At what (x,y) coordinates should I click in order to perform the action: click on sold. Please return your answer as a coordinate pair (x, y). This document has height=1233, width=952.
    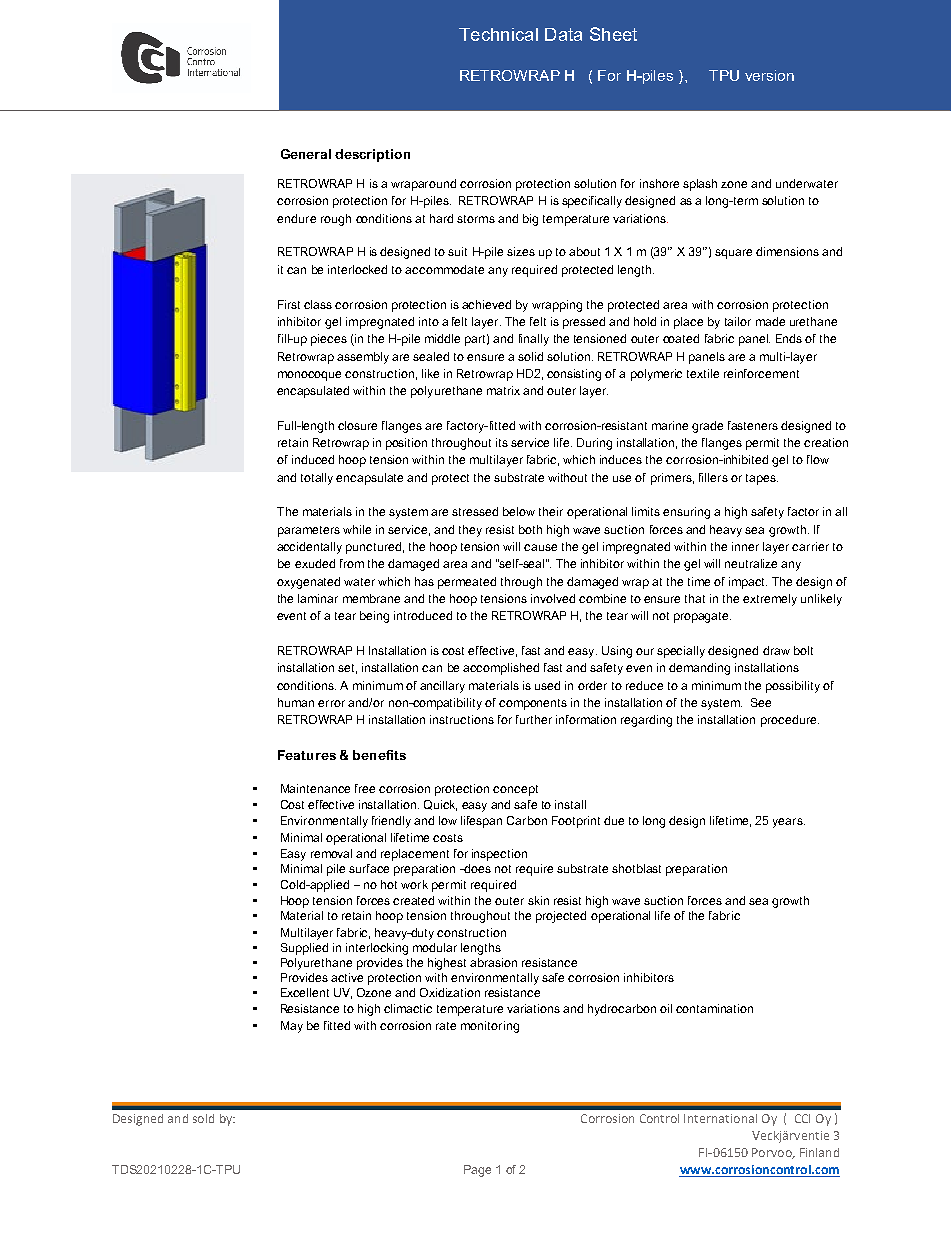
    Looking at the image, I should click on (203, 1118).
